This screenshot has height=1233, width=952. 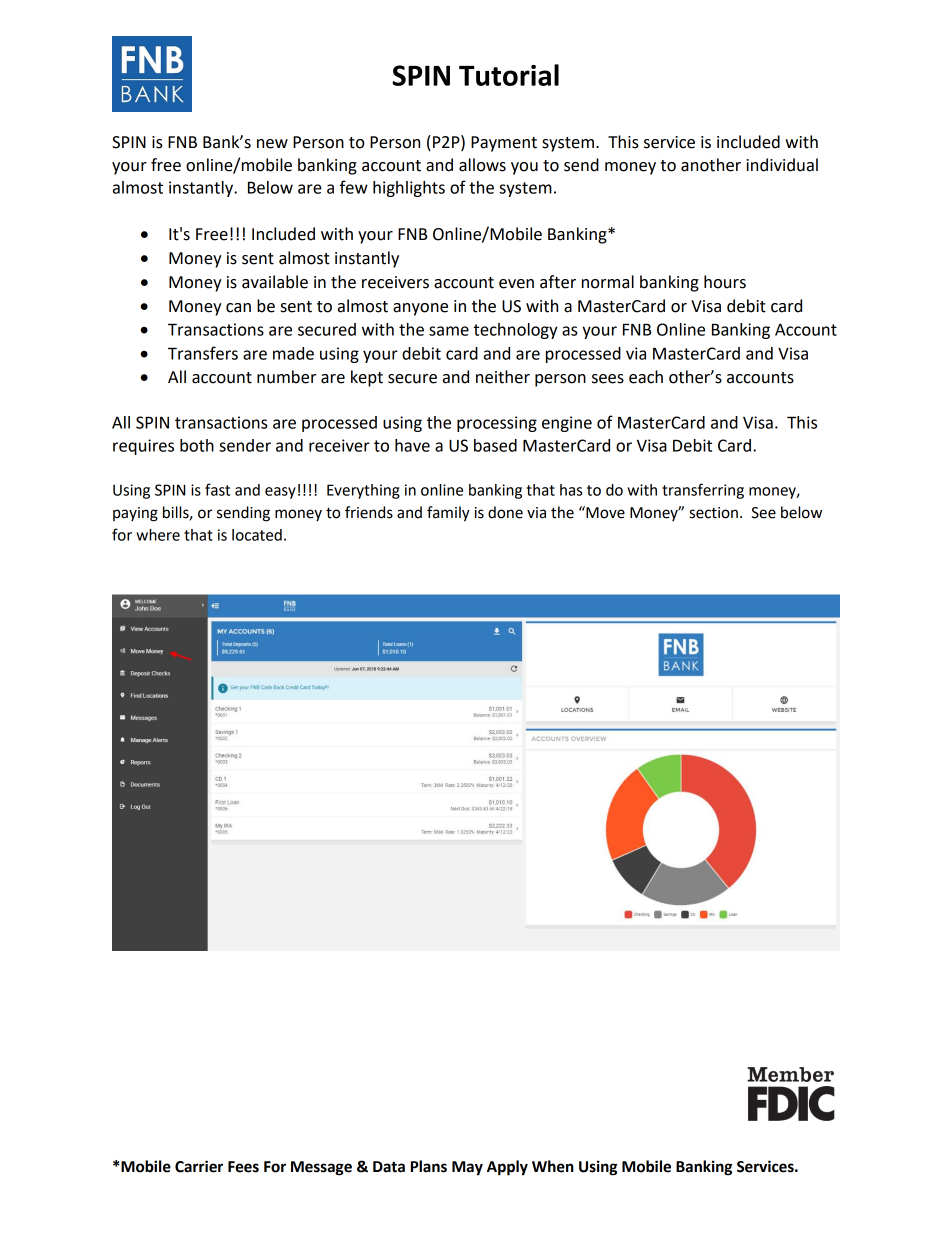 What do you see at coordinates (504, 144) in the screenshot?
I see `Payment` at bounding box center [504, 144].
